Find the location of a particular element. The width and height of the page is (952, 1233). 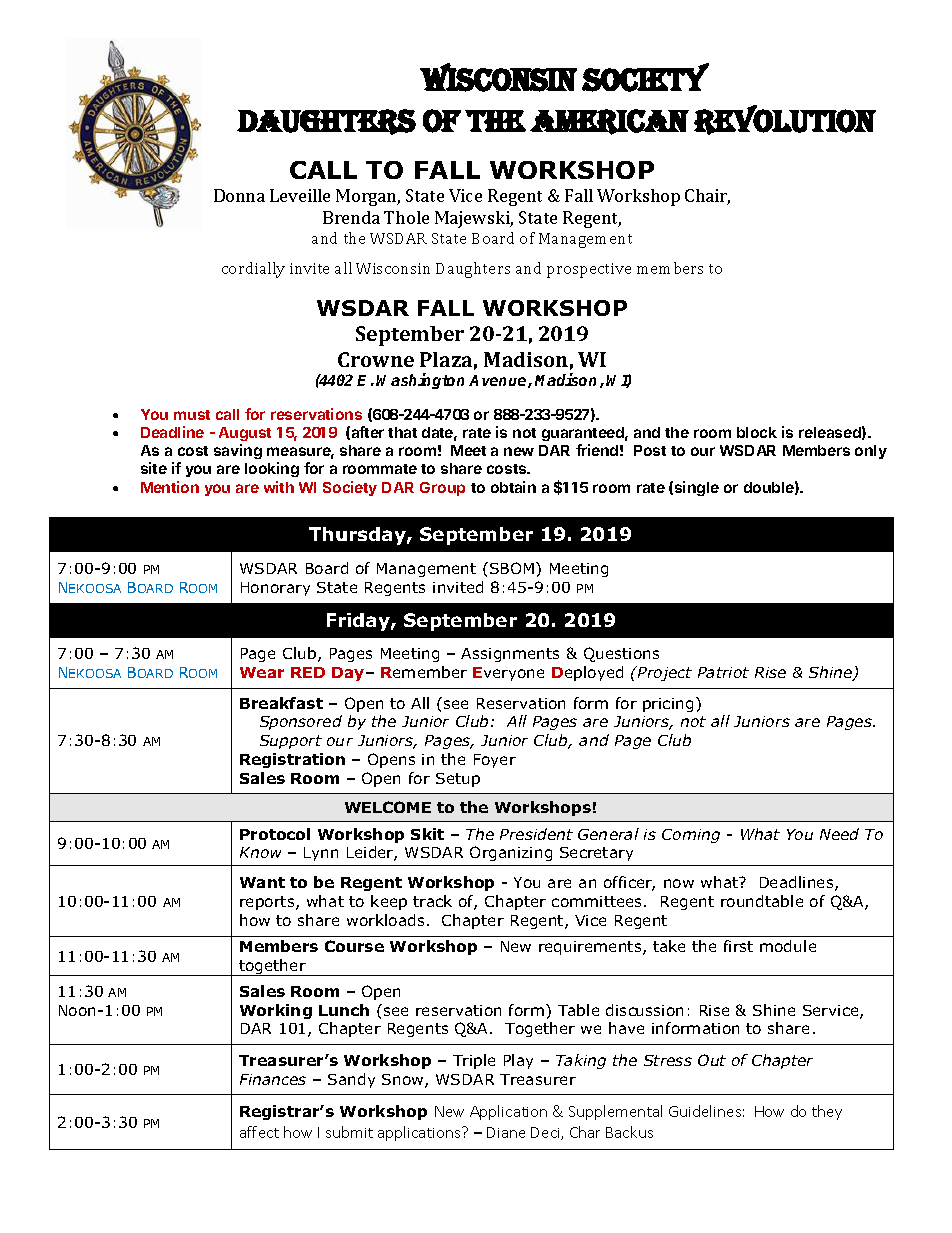

REVOLUTION is located at coordinates (785, 120).
